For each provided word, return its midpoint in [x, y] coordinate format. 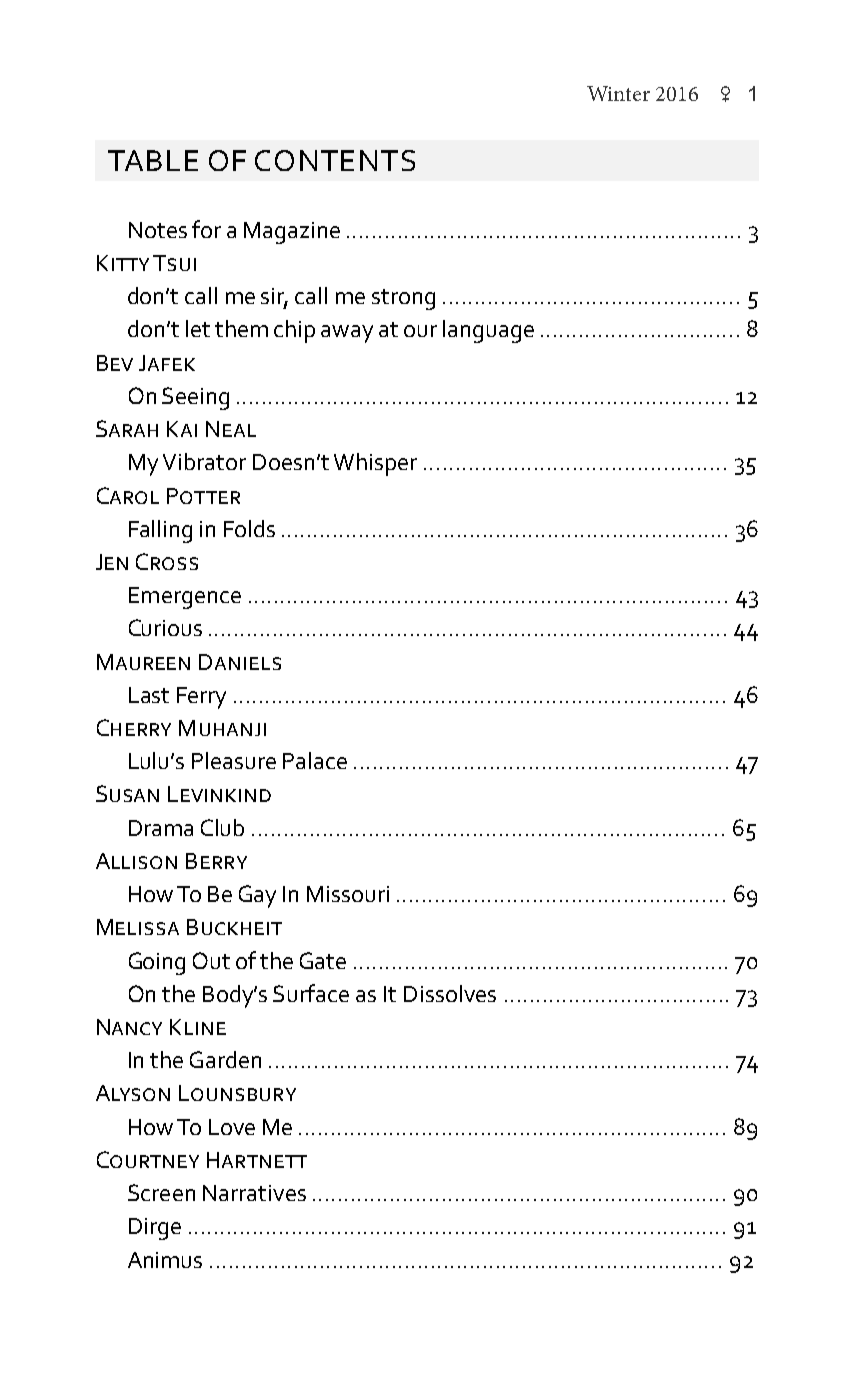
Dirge [155, 1229]
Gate [323, 960]
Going [157, 963]
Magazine [292, 233]
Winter [618, 93]
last [149, 695]
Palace [315, 760]
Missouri [348, 894]
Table [153, 160]
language [488, 331]
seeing [195, 398]
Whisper [375, 464]
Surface [311, 993]
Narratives [254, 1193]
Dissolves [450, 993]
